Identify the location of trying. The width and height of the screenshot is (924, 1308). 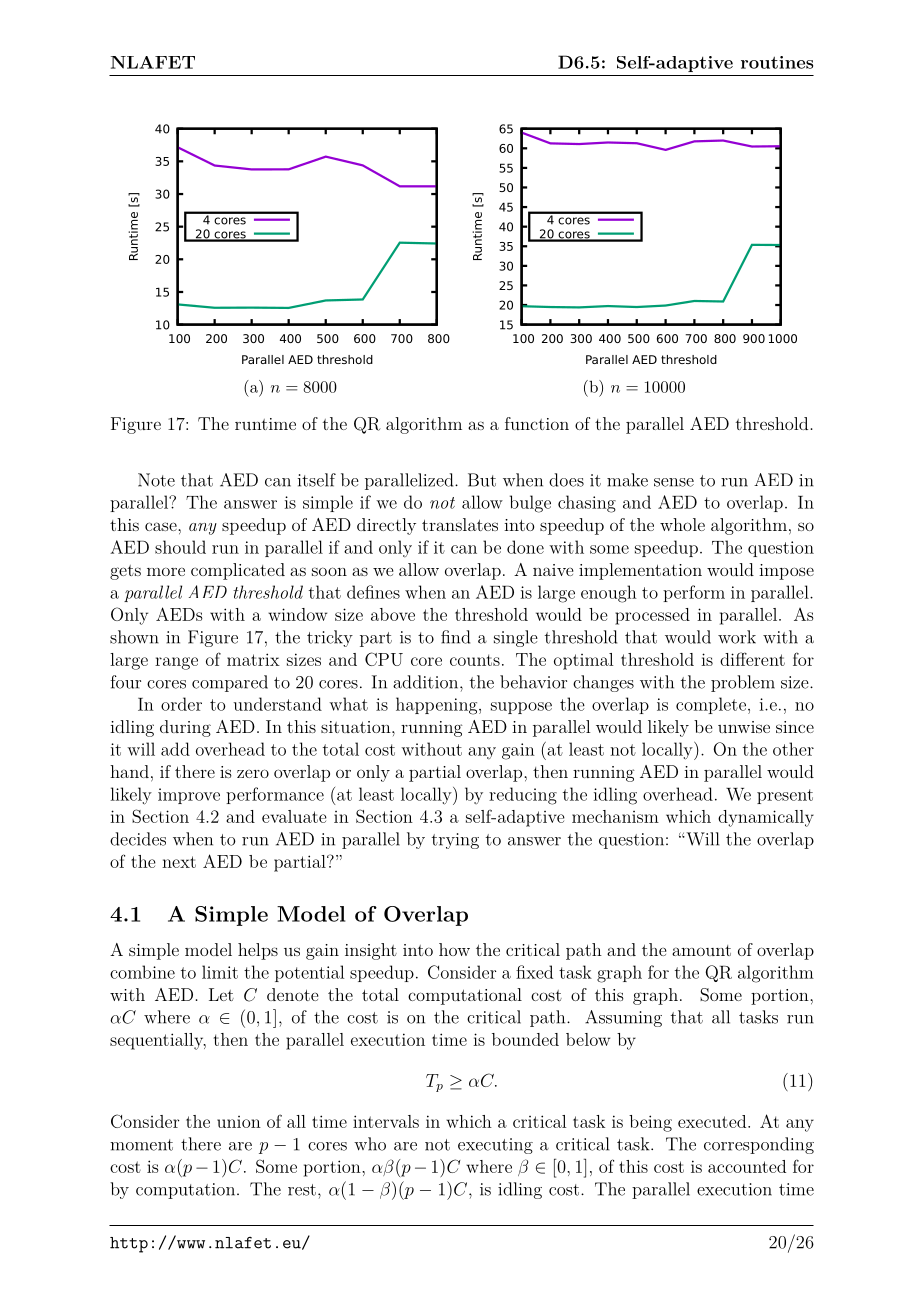
(455, 841).
